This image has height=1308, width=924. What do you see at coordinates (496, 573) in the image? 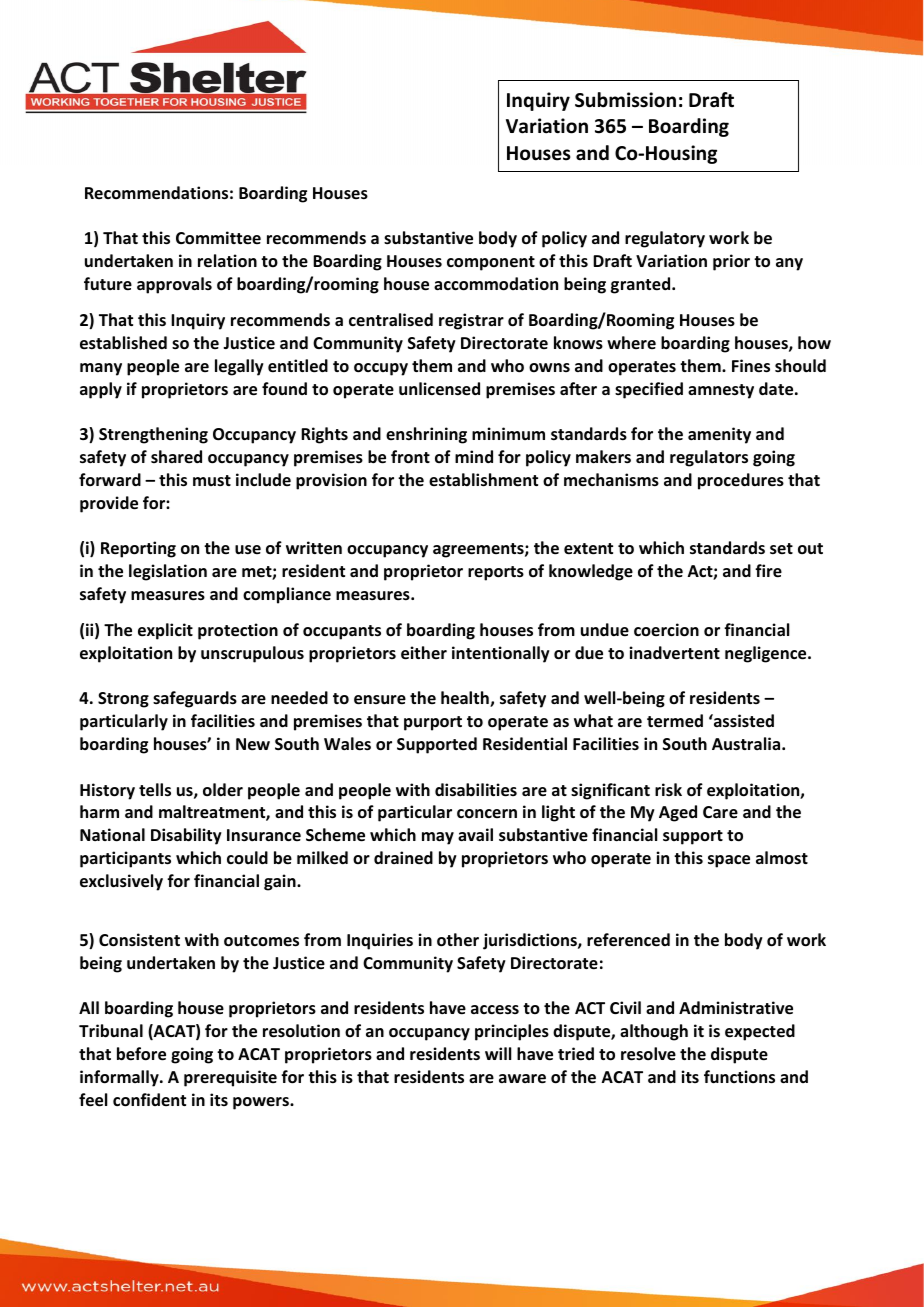
I see `reports` at bounding box center [496, 573].
